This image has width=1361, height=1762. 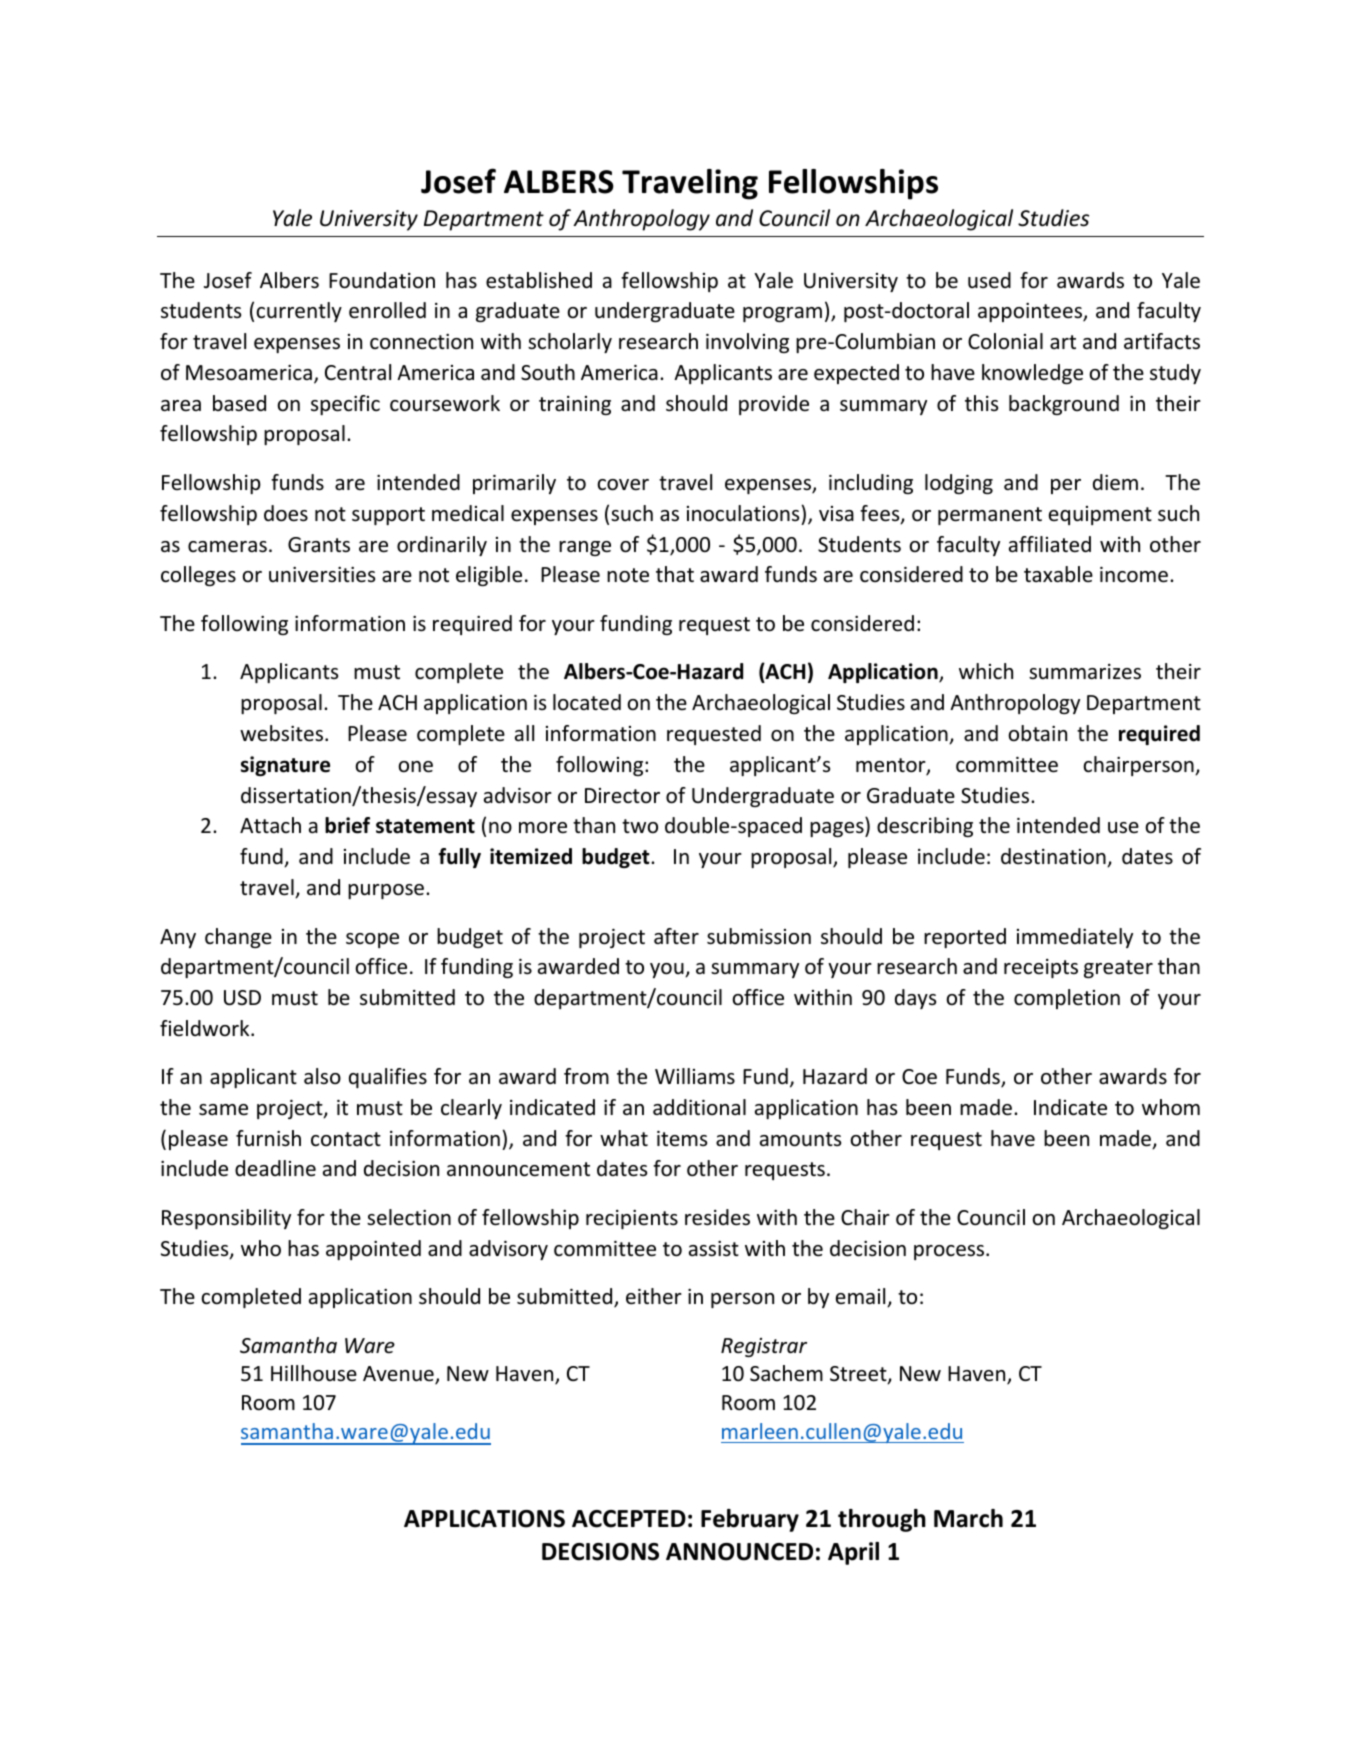 What do you see at coordinates (285, 766) in the image?
I see `signature` at bounding box center [285, 766].
